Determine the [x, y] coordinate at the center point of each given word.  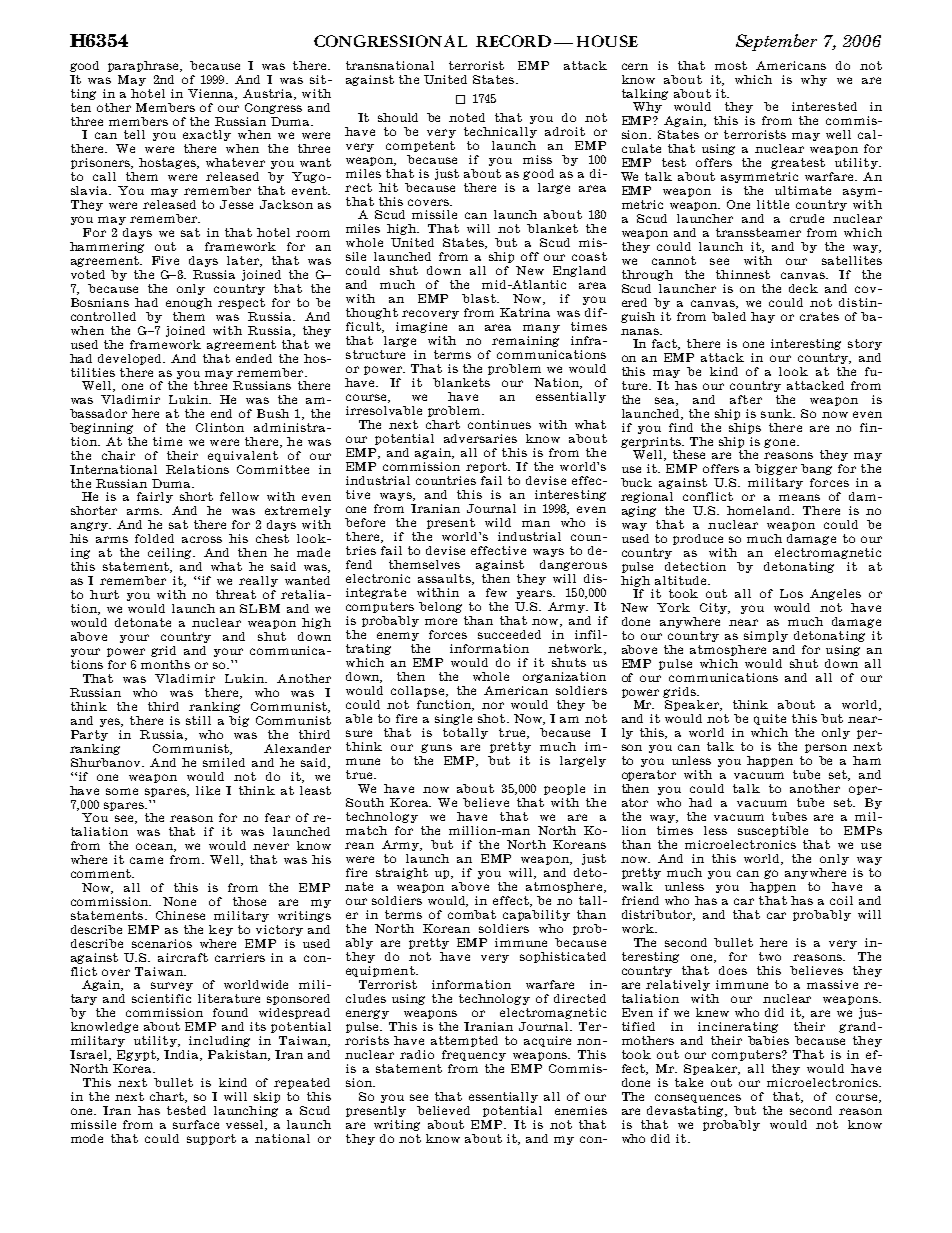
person [826, 748]
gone [779, 443]
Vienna [212, 94]
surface [196, 1124]
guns [436, 748]
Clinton [220, 427]
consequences [698, 1098]
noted [467, 117]
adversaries [480, 438]
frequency [474, 1055]
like [208, 790]
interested [824, 106]
